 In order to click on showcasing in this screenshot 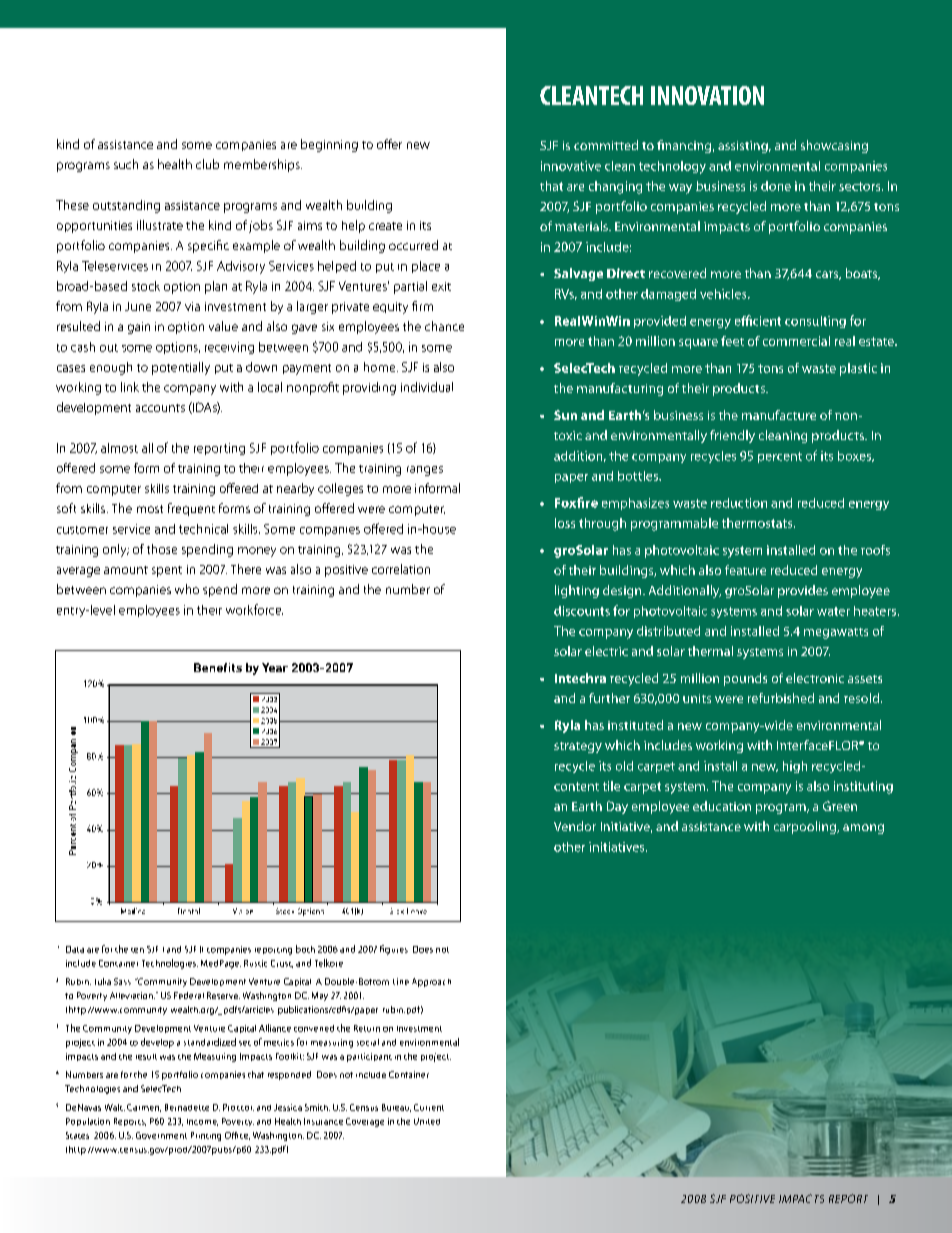, I will do `click(834, 146)`.
